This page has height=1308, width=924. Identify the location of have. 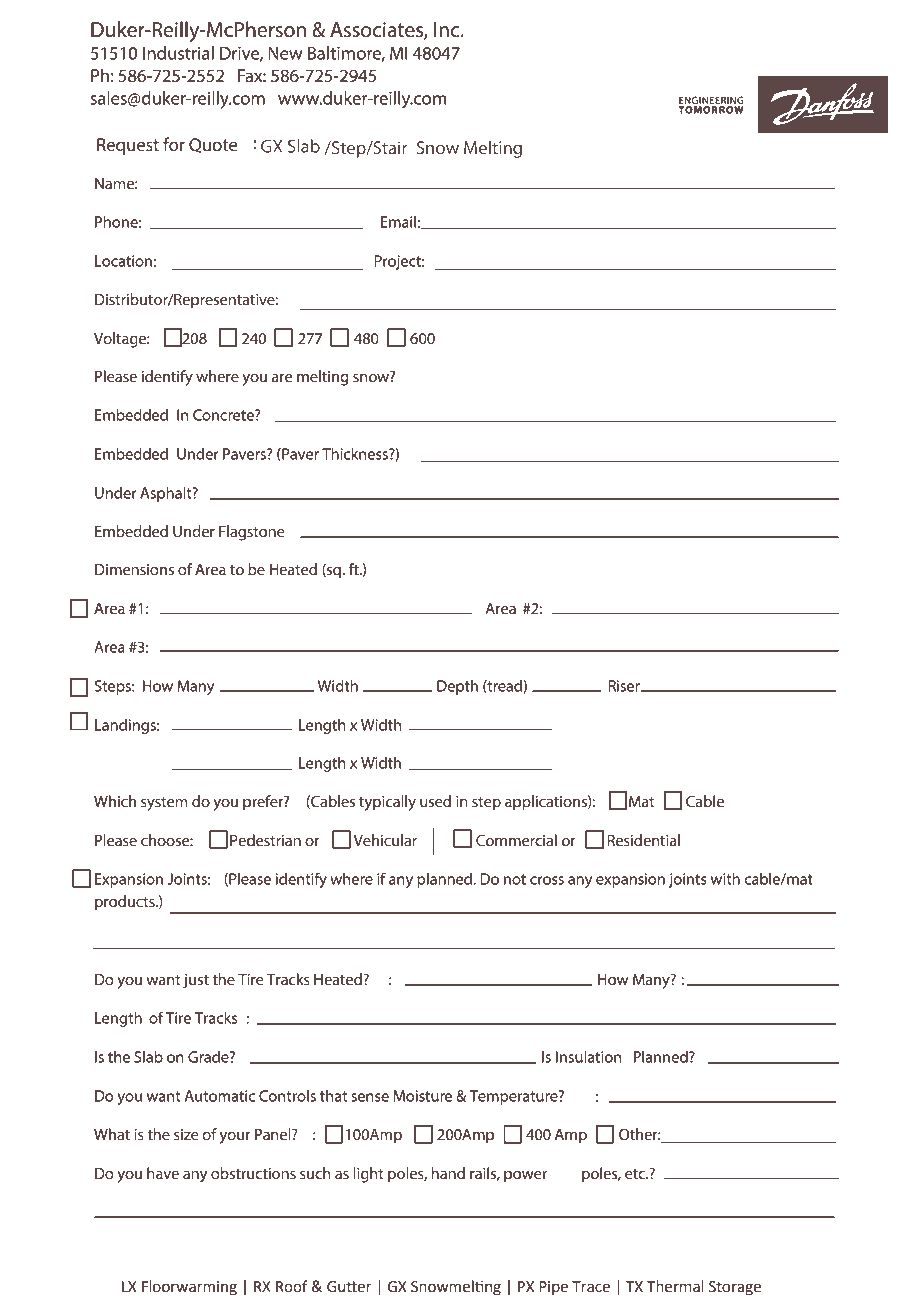
(163, 1173).
